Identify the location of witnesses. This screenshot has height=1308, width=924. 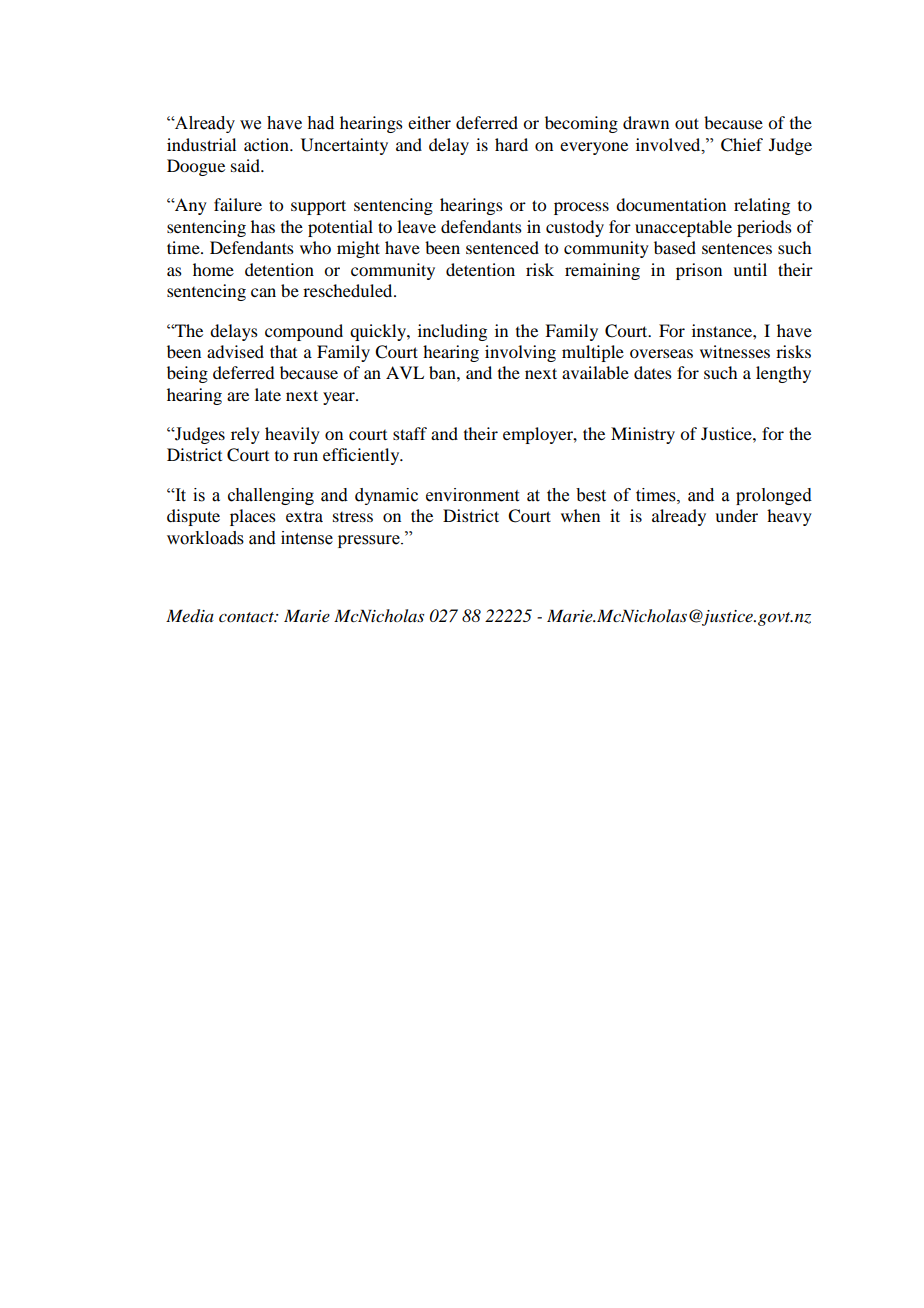
(735, 351).
